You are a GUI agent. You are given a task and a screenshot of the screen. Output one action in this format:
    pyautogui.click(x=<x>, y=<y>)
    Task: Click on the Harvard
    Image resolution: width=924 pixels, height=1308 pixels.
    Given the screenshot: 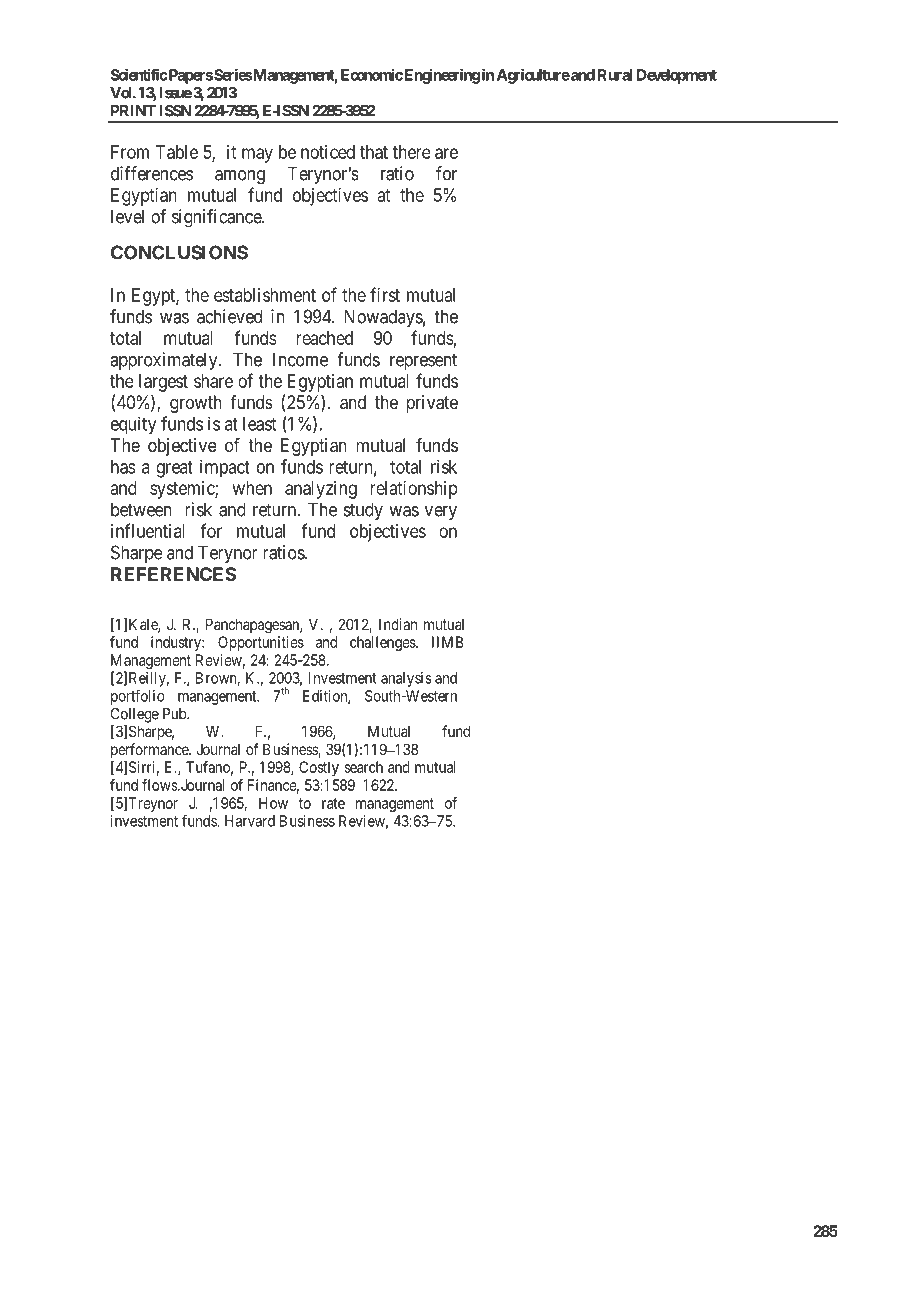 What is the action you would take?
    pyautogui.click(x=250, y=821)
